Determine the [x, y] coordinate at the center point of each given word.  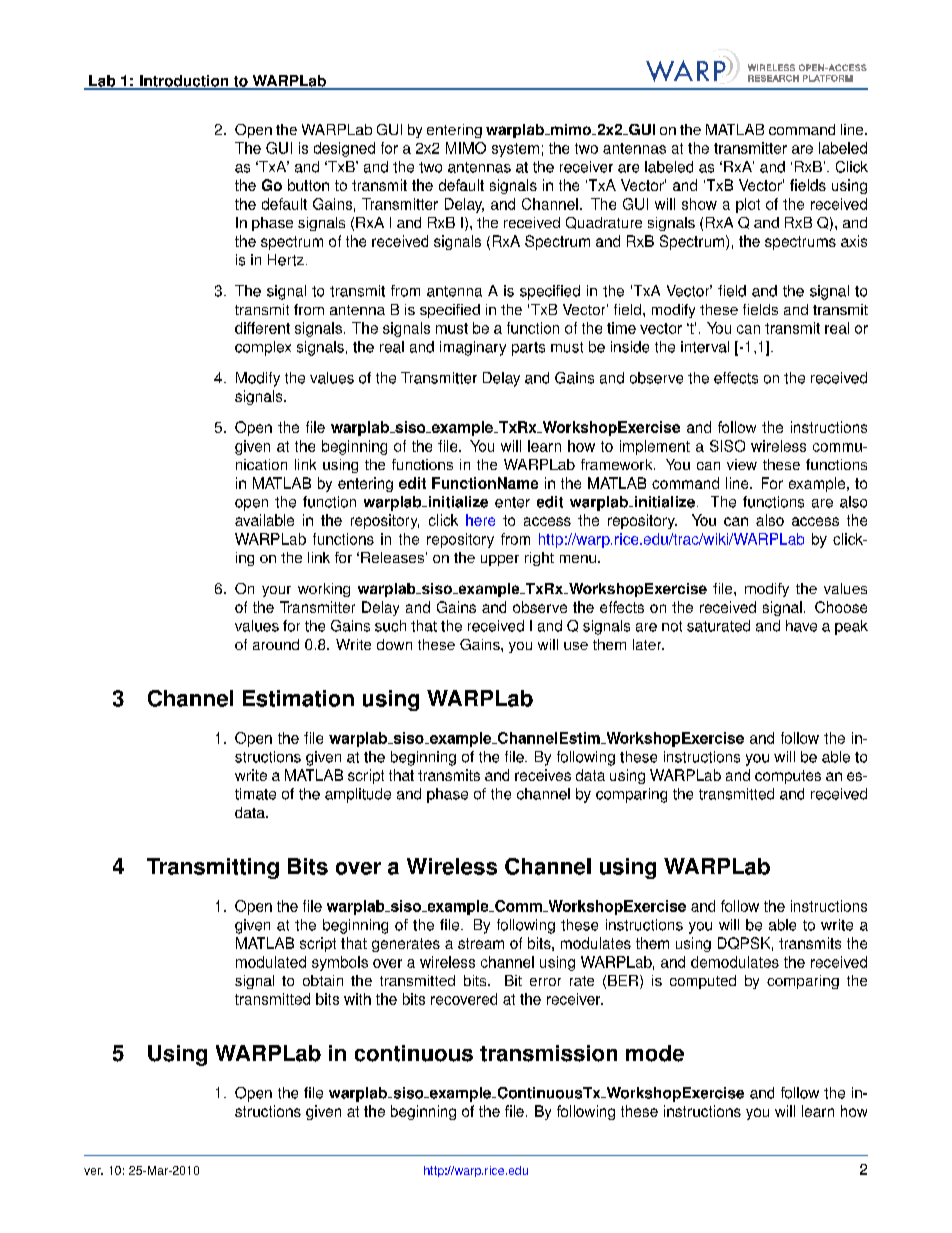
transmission [548, 1053]
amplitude [358, 795]
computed [703, 982]
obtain [323, 980]
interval [705, 347]
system [515, 150]
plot [748, 205]
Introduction [184, 82]
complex [263, 348]
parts [528, 349]
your [276, 591]
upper [500, 560]
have [801, 626]
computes [788, 777]
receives [543, 775]
